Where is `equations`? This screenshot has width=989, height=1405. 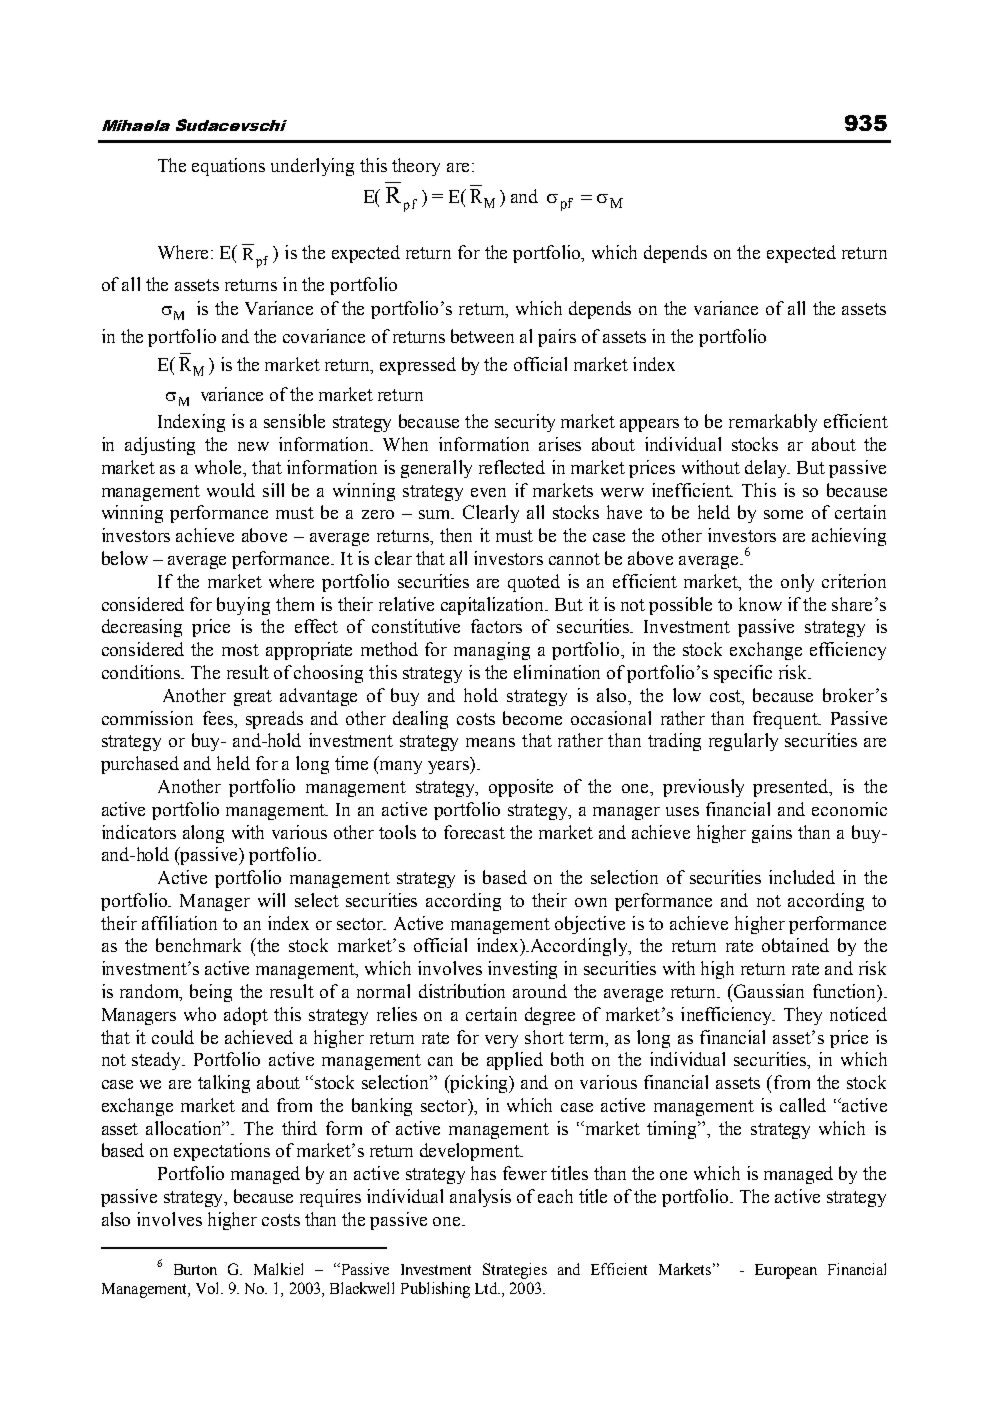 equations is located at coordinates (228, 167).
